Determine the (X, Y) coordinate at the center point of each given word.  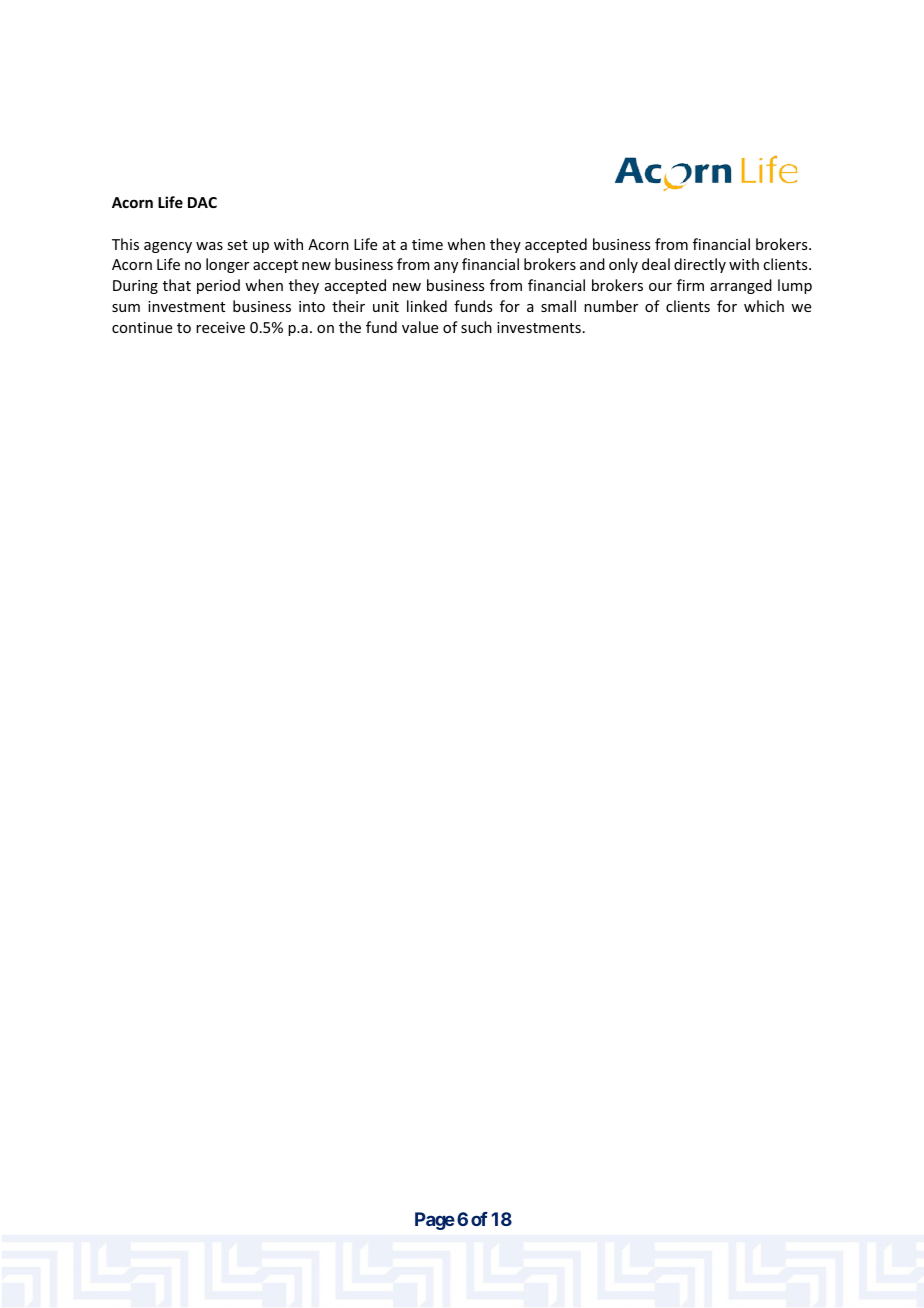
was (209, 246)
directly (700, 265)
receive (220, 327)
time (427, 244)
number (611, 306)
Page (435, 1221)
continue (142, 327)
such (476, 327)
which (764, 306)
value (420, 327)
